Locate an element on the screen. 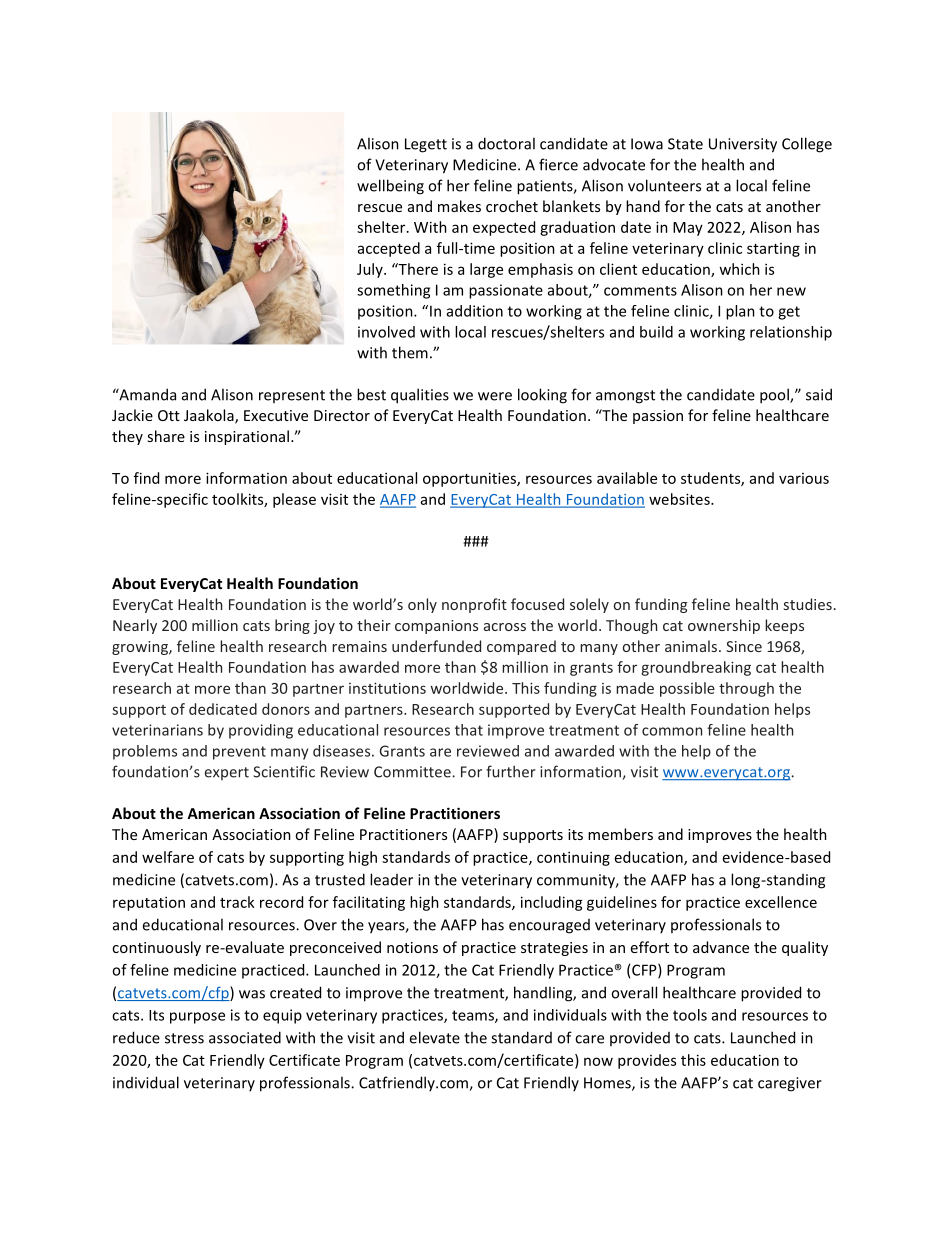 The width and height of the screenshot is (952, 1233). Ott is located at coordinates (169, 415).
